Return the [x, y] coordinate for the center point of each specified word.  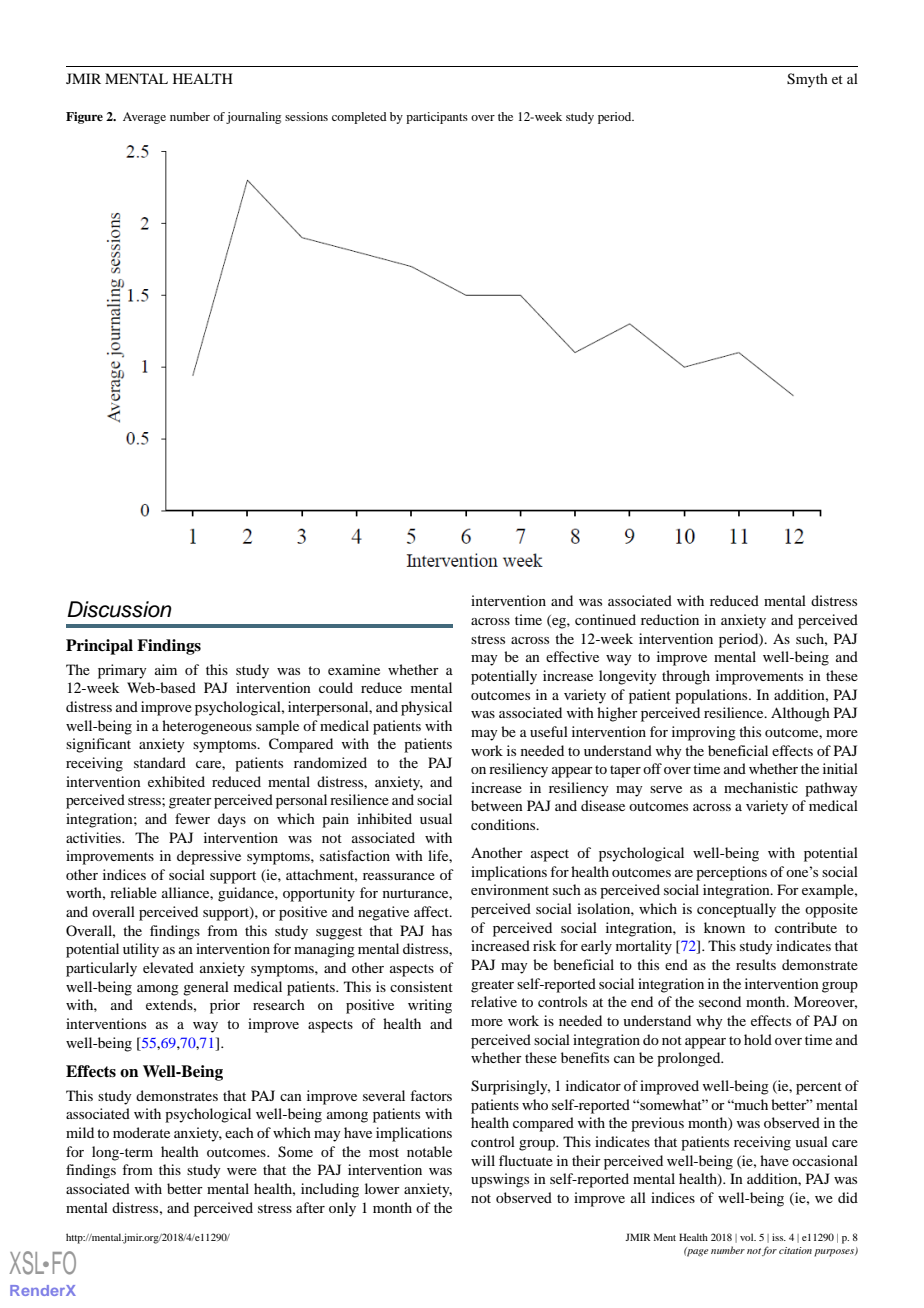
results [756, 964]
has [442, 930]
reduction [670, 619]
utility [141, 950]
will [483, 1160]
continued [605, 619]
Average [144, 118]
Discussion [119, 609]
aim [166, 669]
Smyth [807, 80]
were [242, 1171]
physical [426, 708]
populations [712, 696]
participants [437, 118]
